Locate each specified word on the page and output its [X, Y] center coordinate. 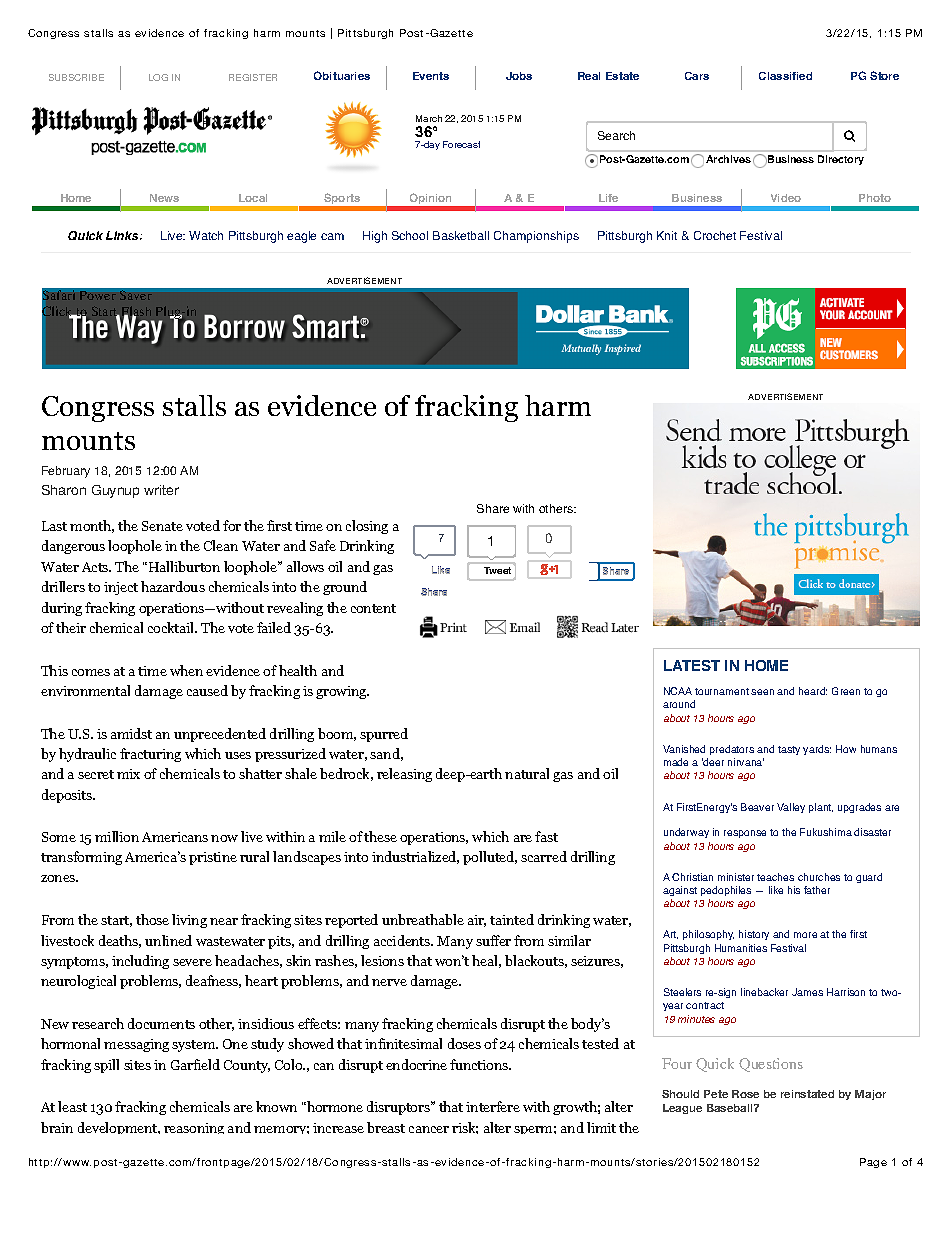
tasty [789, 750]
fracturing [150, 755]
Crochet [715, 235]
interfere [493, 1106]
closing [367, 527]
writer [161, 490]
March [429, 118]
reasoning [194, 1128]
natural [527, 773]
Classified [785, 76]
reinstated [807, 1094]
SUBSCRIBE [76, 77]
